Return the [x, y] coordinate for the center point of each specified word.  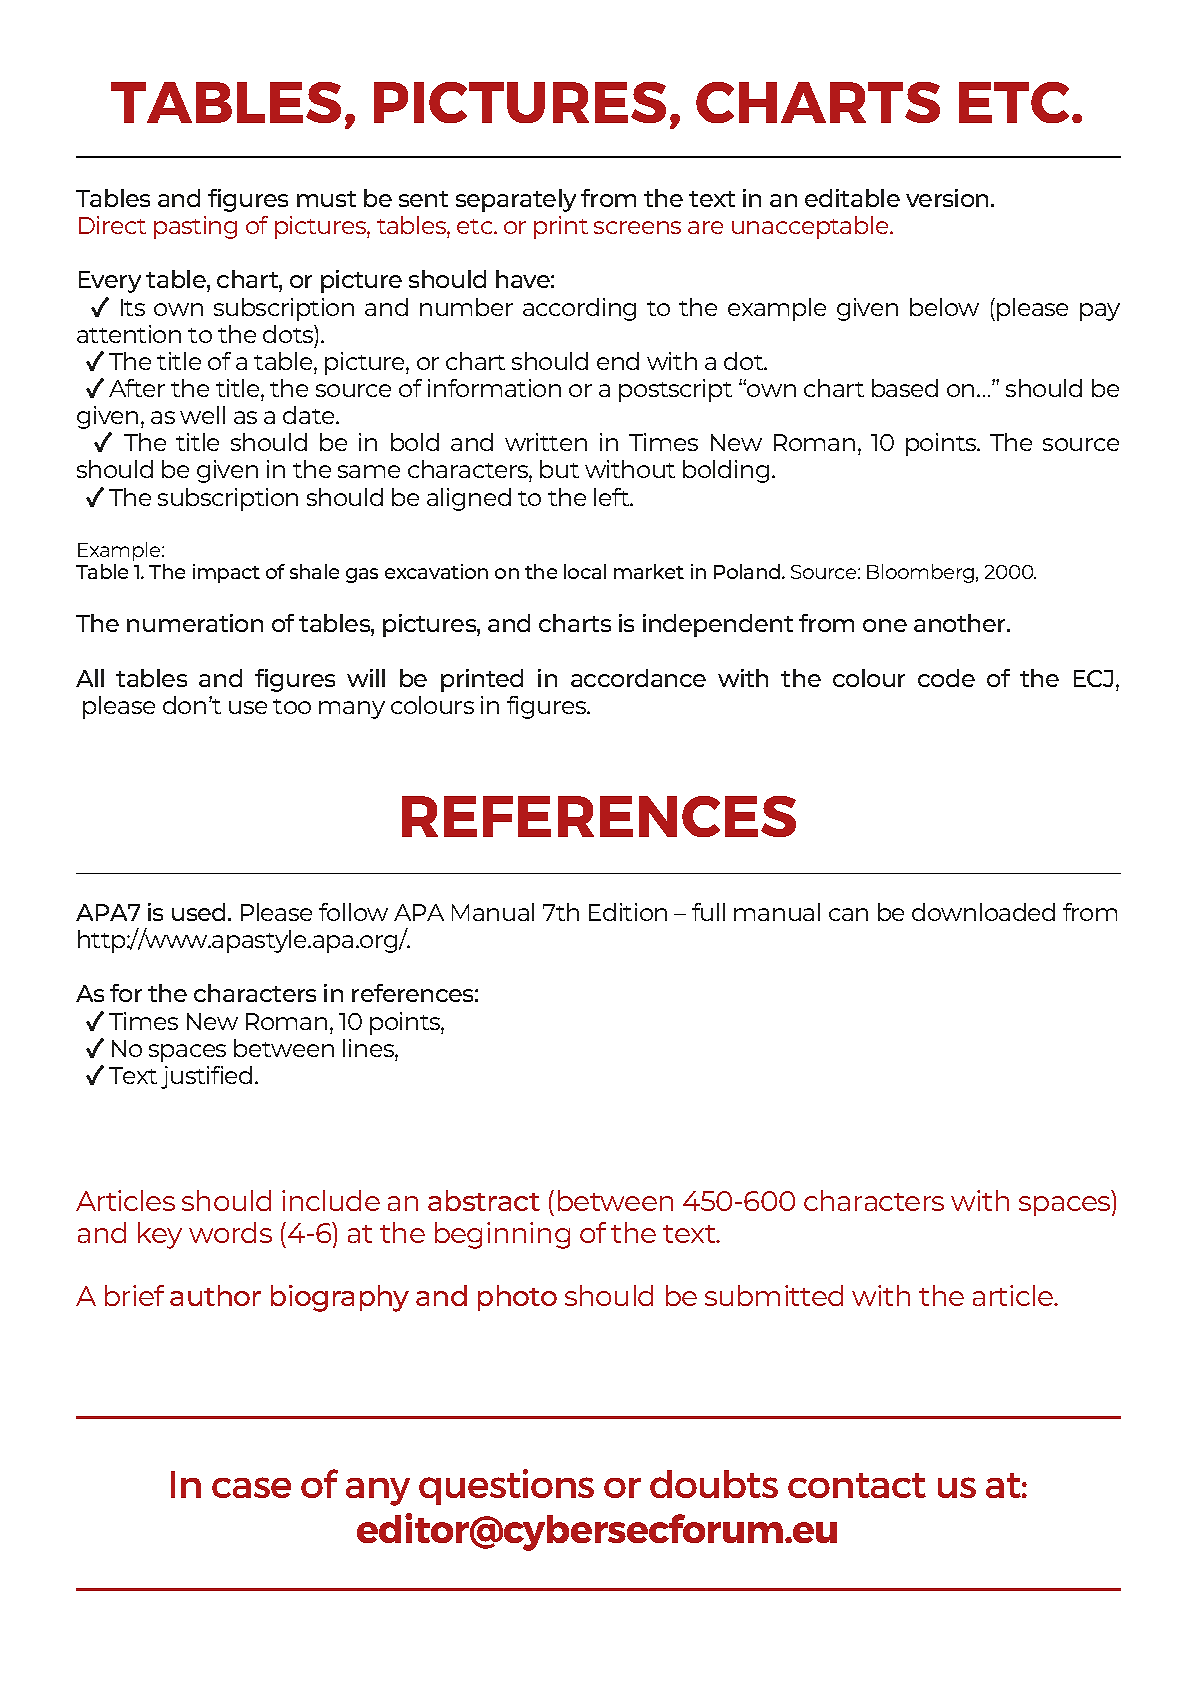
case [251, 1487]
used [198, 912]
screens [637, 227]
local [585, 571]
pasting [195, 227]
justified [206, 1077]
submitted [774, 1295]
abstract [484, 1200]
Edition [628, 912]
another [961, 623]
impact [226, 573]
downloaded [983, 912]
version [949, 198]
